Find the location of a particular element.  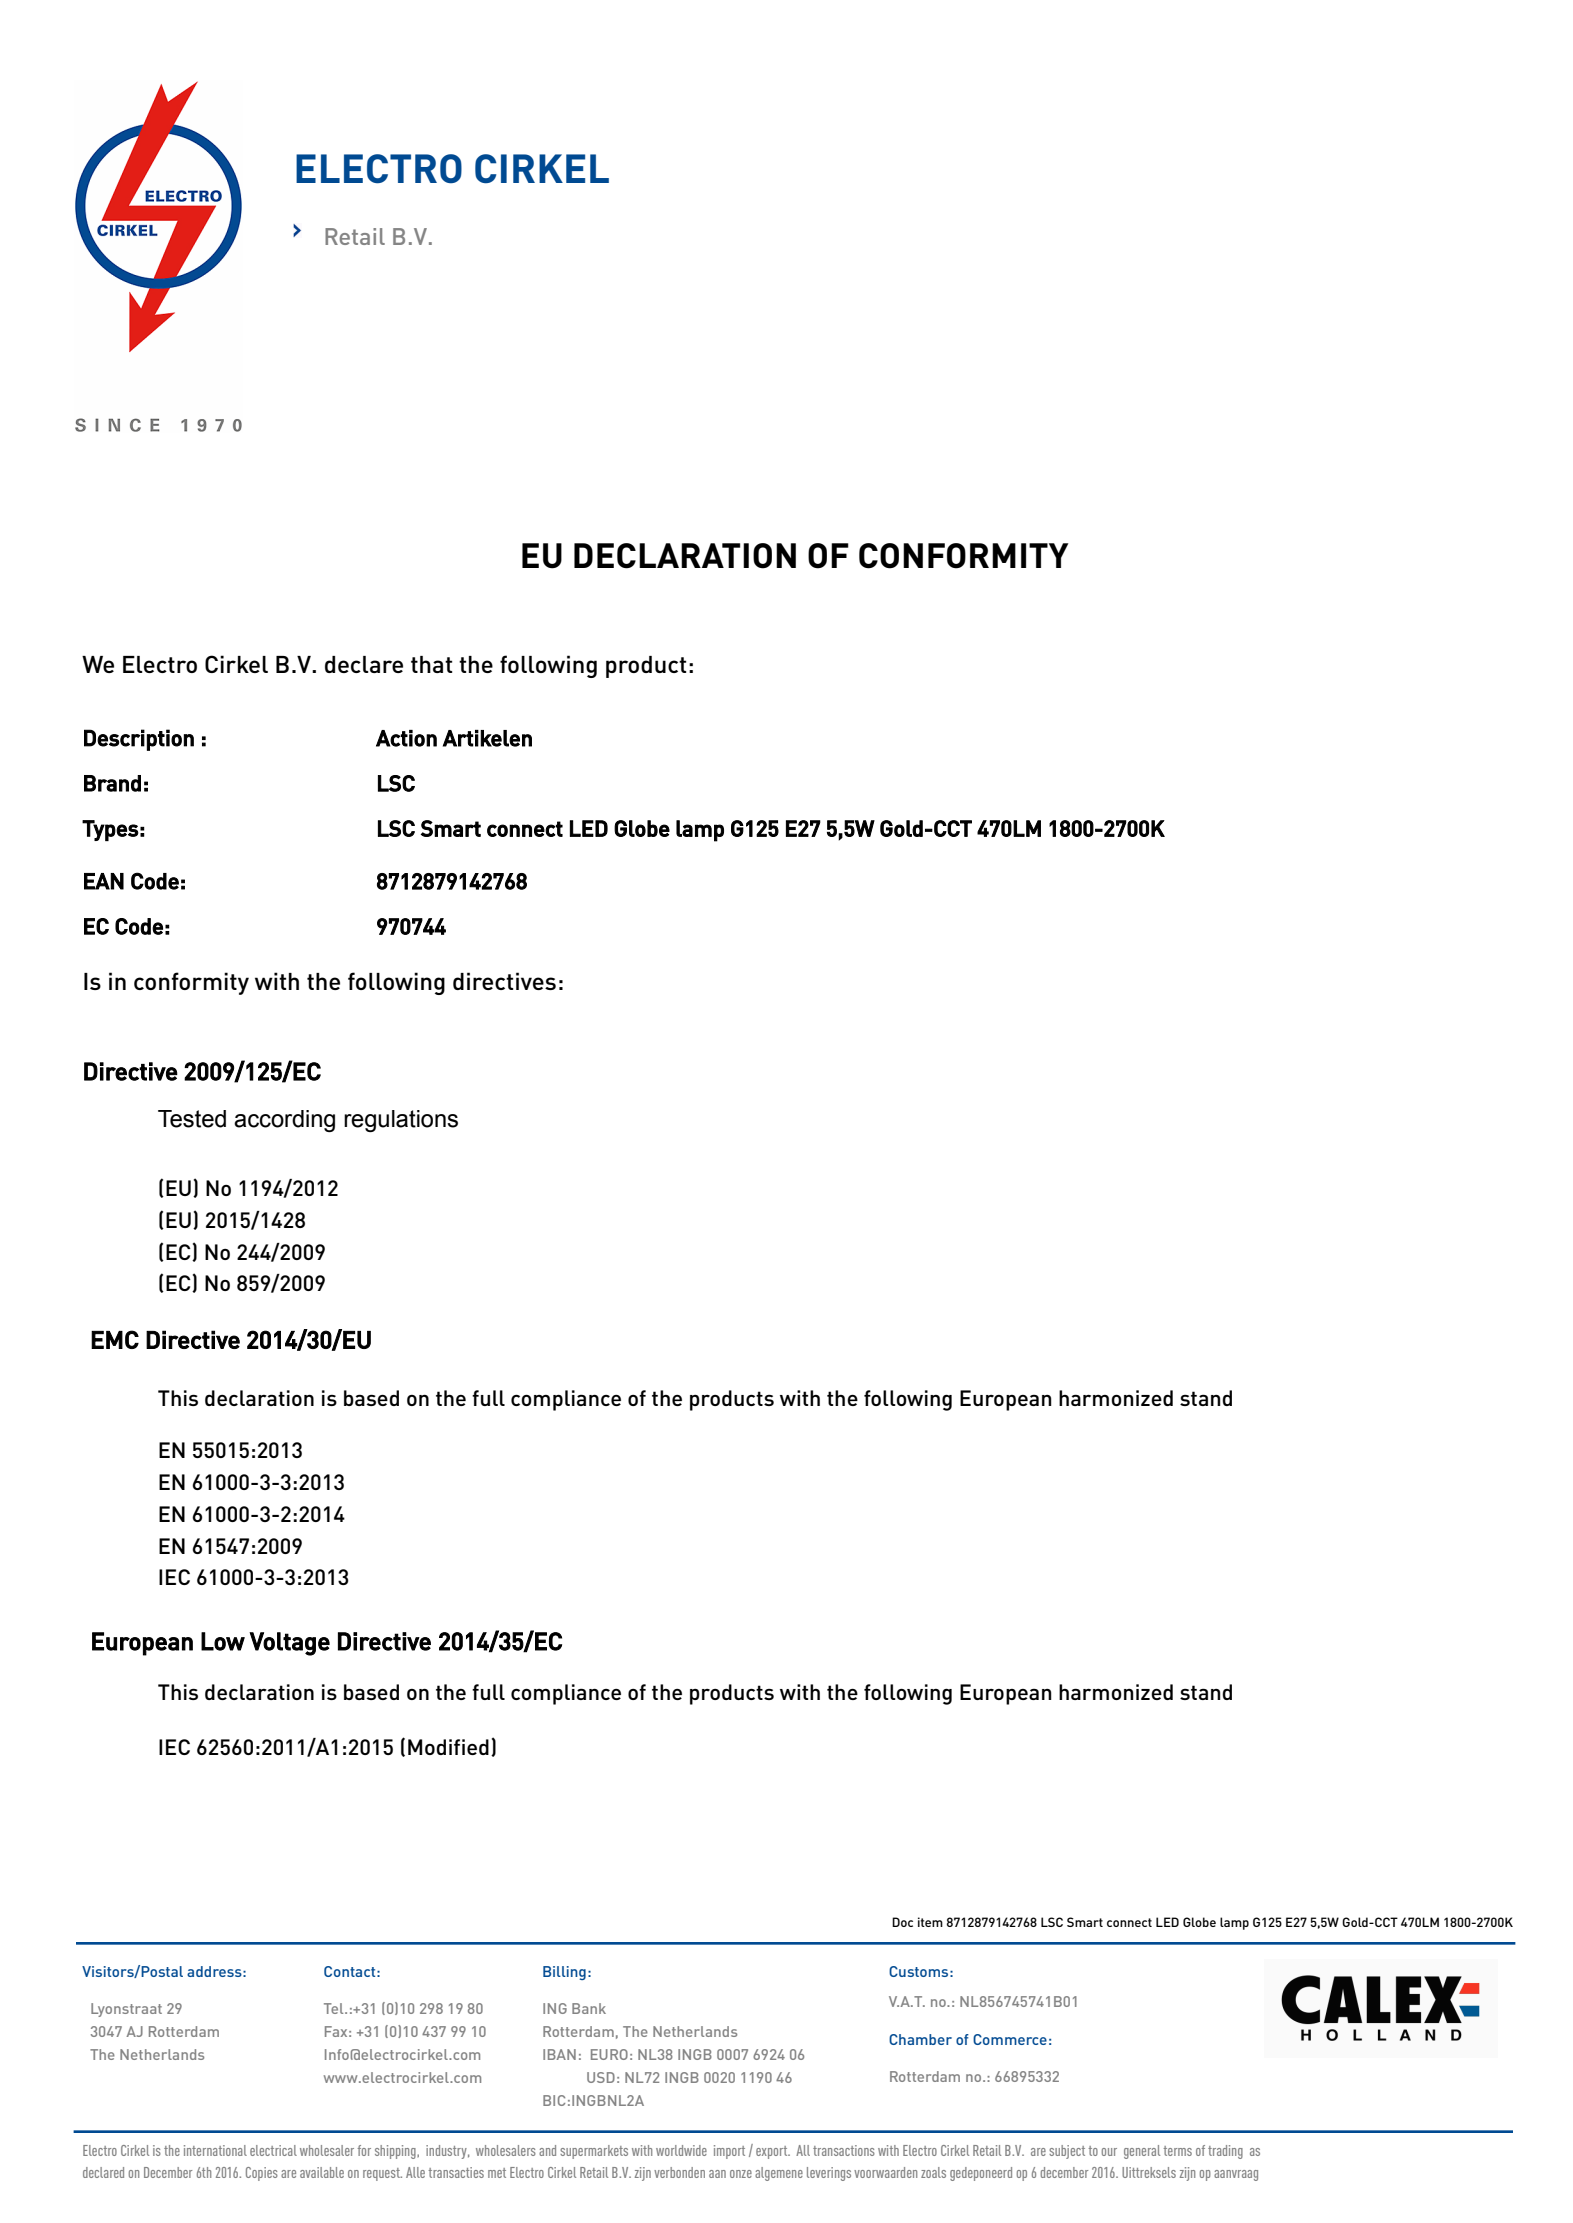

according is located at coordinates (284, 1121).
